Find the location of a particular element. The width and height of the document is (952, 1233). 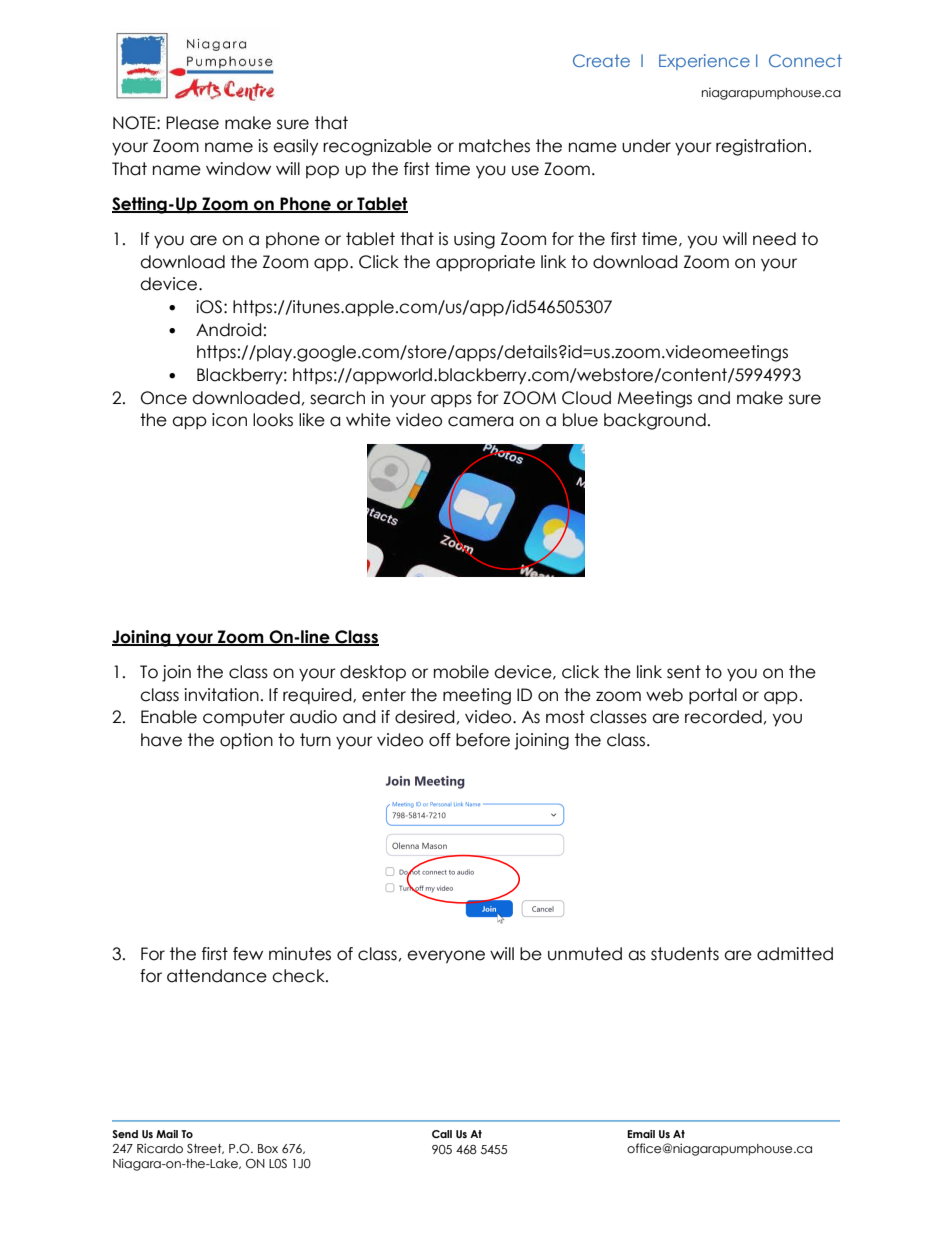

invitation is located at coordinates (221, 695).
